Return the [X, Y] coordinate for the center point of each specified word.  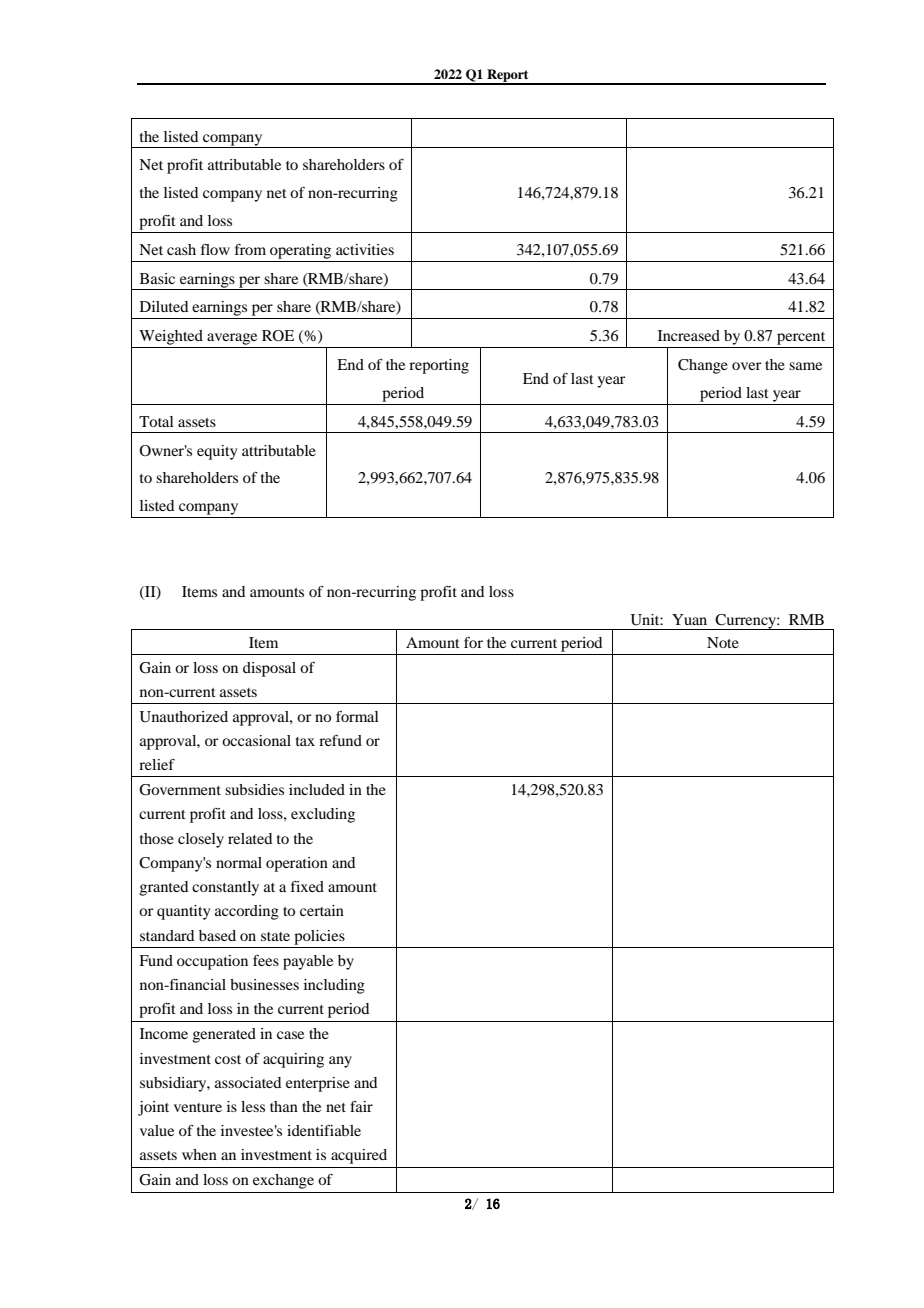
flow [215, 249]
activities [365, 249]
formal [357, 716]
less [253, 1106]
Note [723, 642]
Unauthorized [184, 717]
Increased [689, 335]
